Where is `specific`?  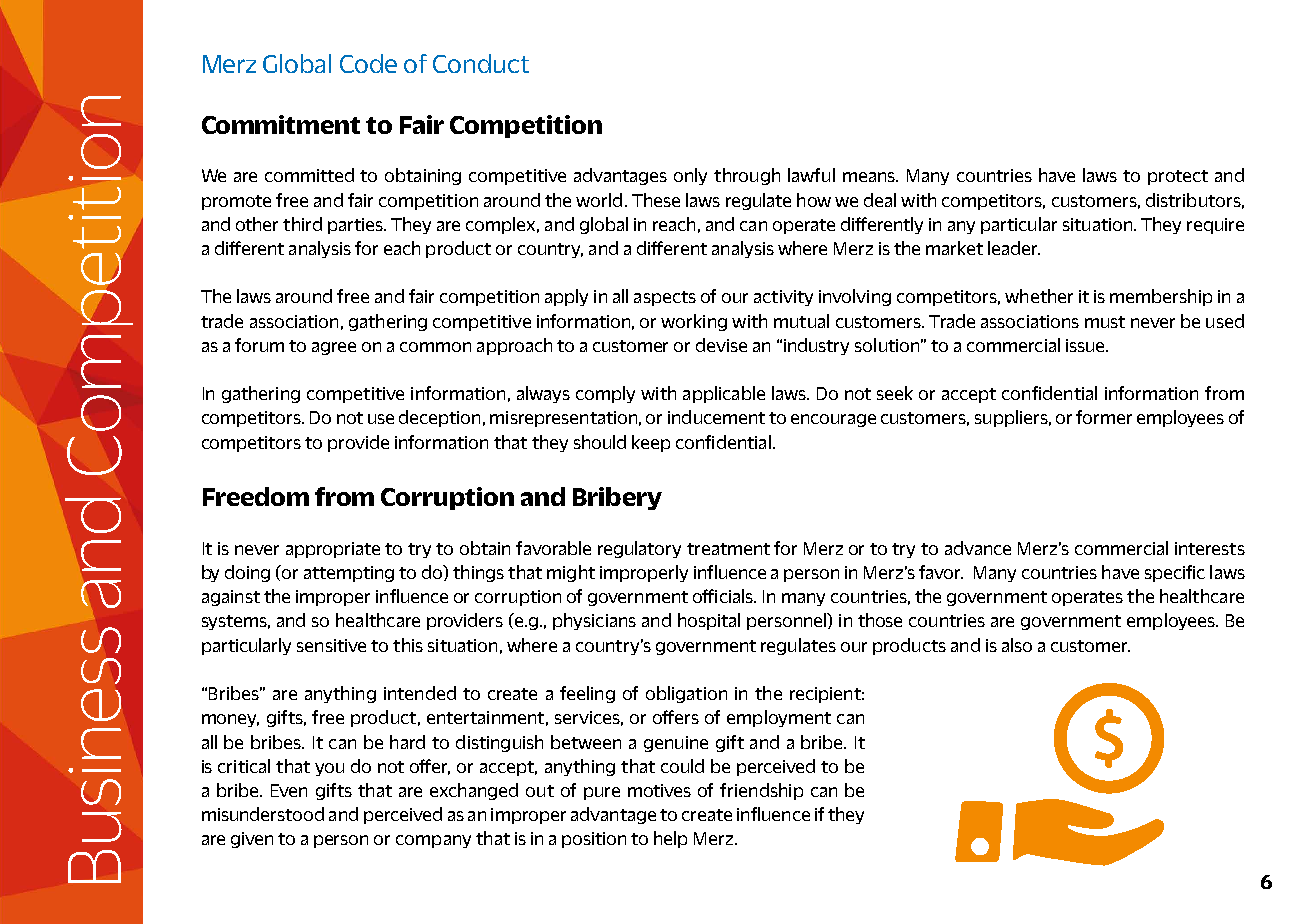 specific is located at coordinates (1175, 573).
